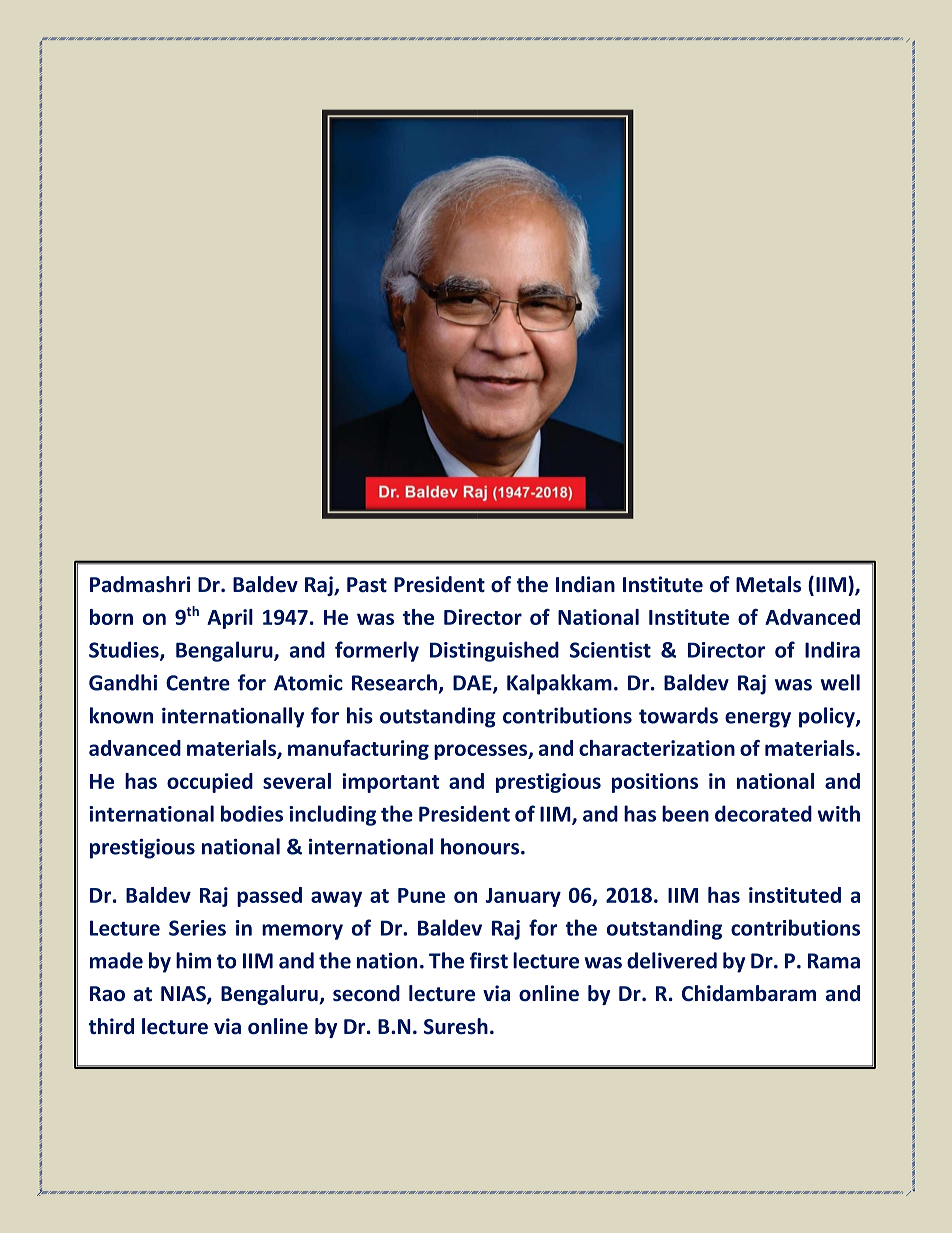 The image size is (952, 1233). Describe the element at coordinates (230, 619) in the screenshot. I see `April` at that location.
